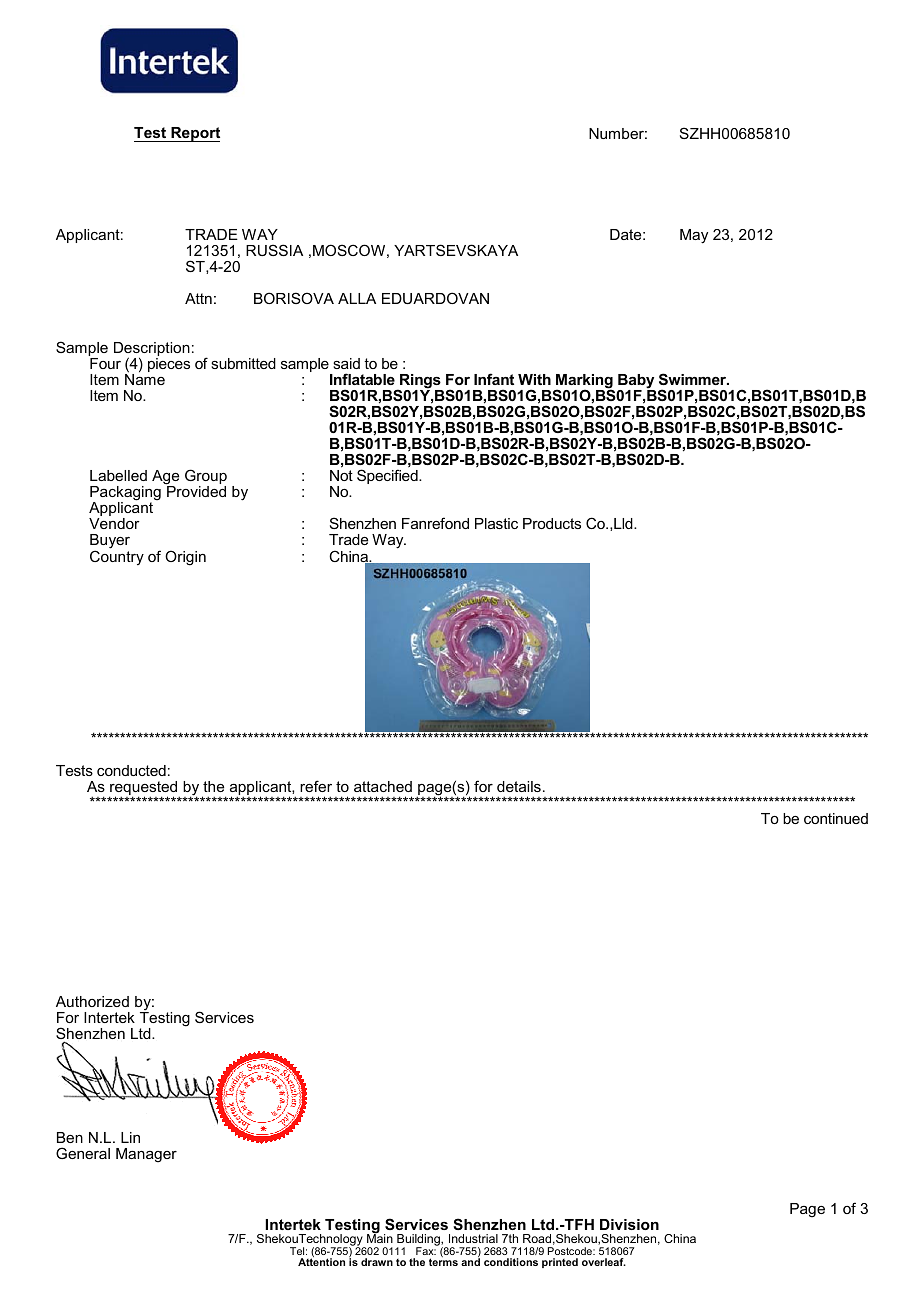 This image has height=1308, width=924. Describe the element at coordinates (443, 1262) in the image. I see `terms` at that location.
